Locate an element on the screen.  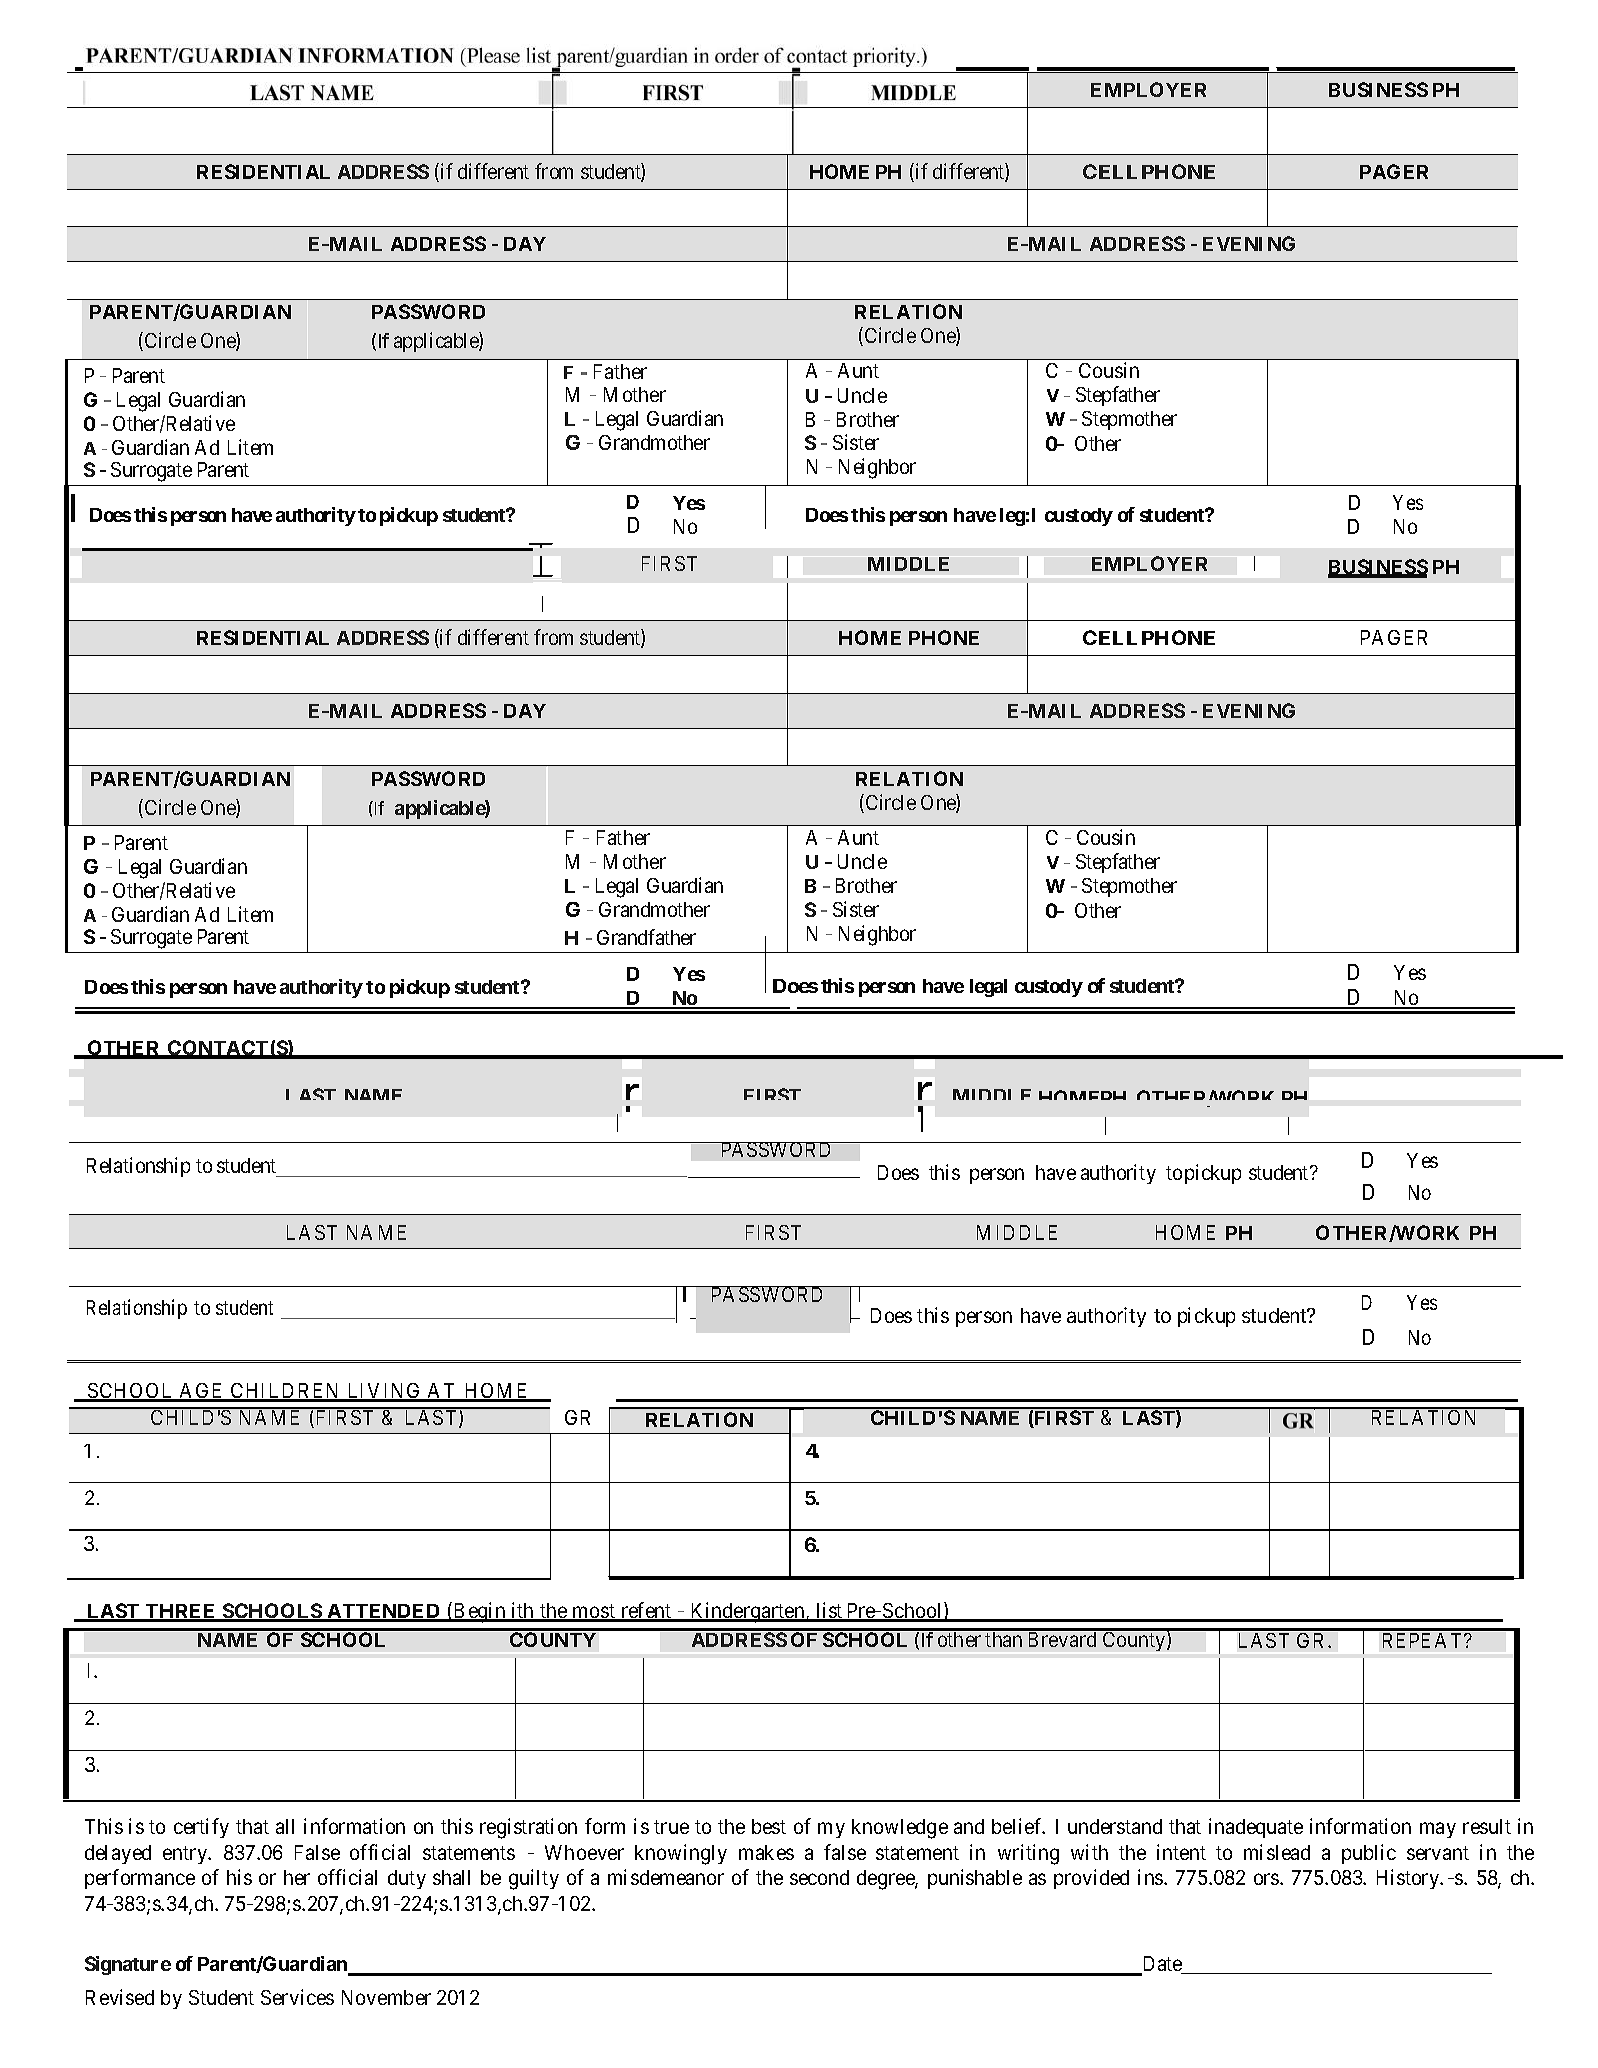
list is located at coordinates (830, 1611).
